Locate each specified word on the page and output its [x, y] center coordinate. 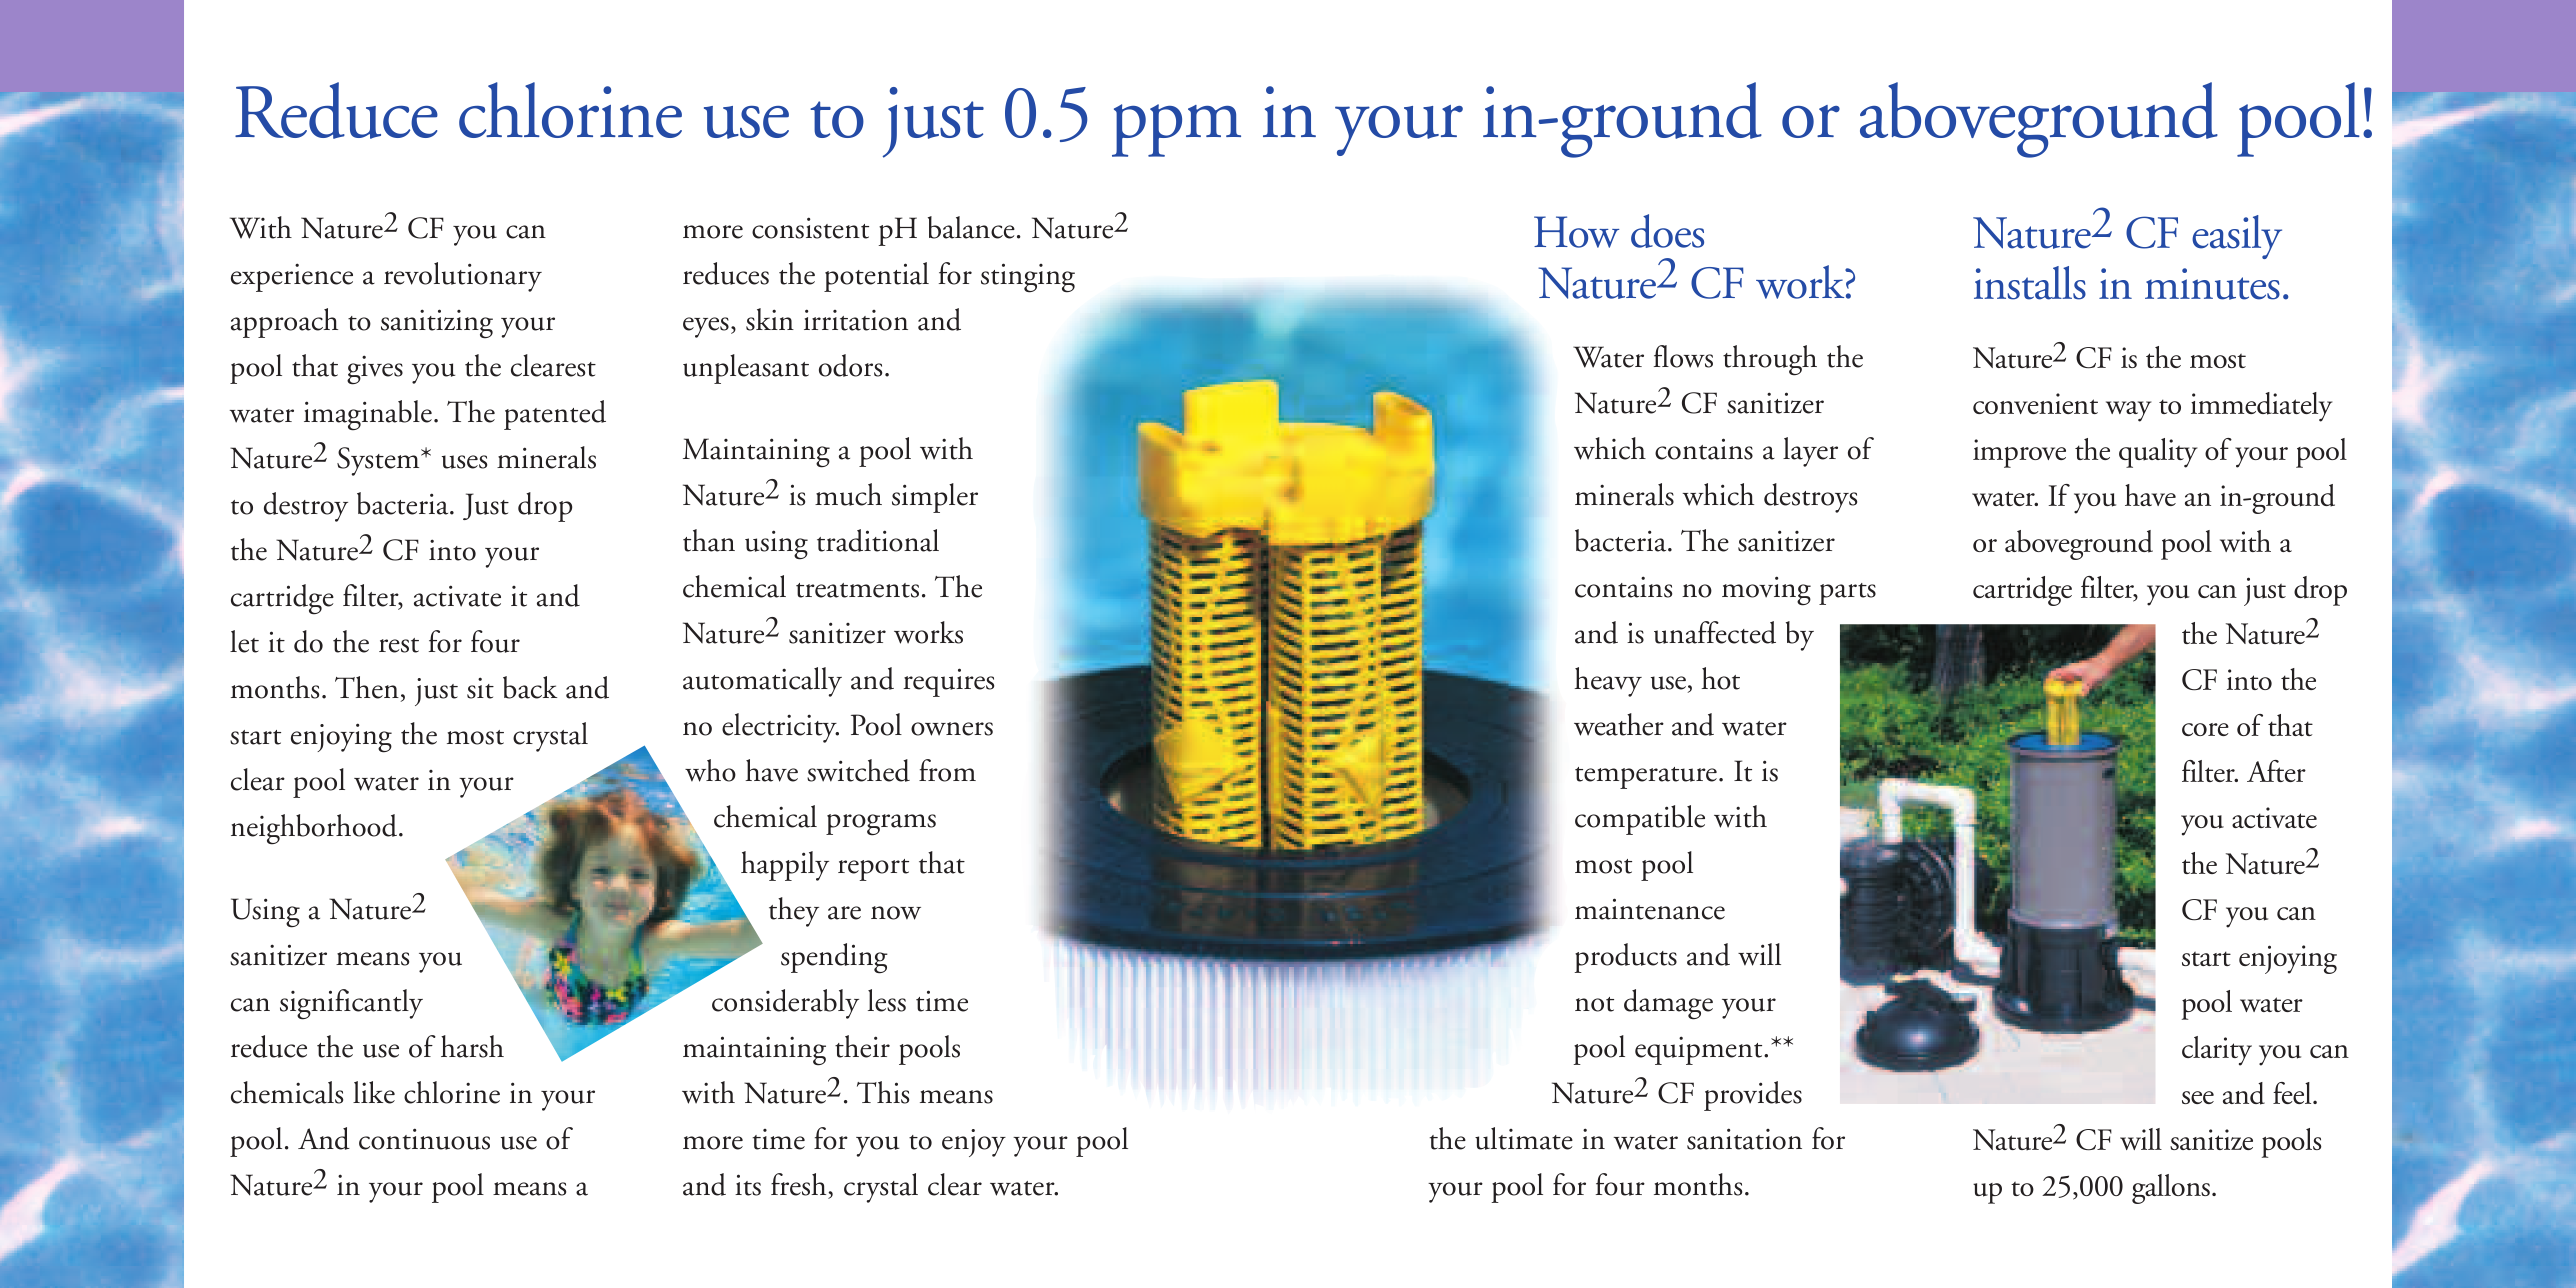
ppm [1176, 130]
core [2205, 729]
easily [2237, 237]
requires [948, 682]
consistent [810, 228]
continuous [424, 1139]
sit [480, 688]
